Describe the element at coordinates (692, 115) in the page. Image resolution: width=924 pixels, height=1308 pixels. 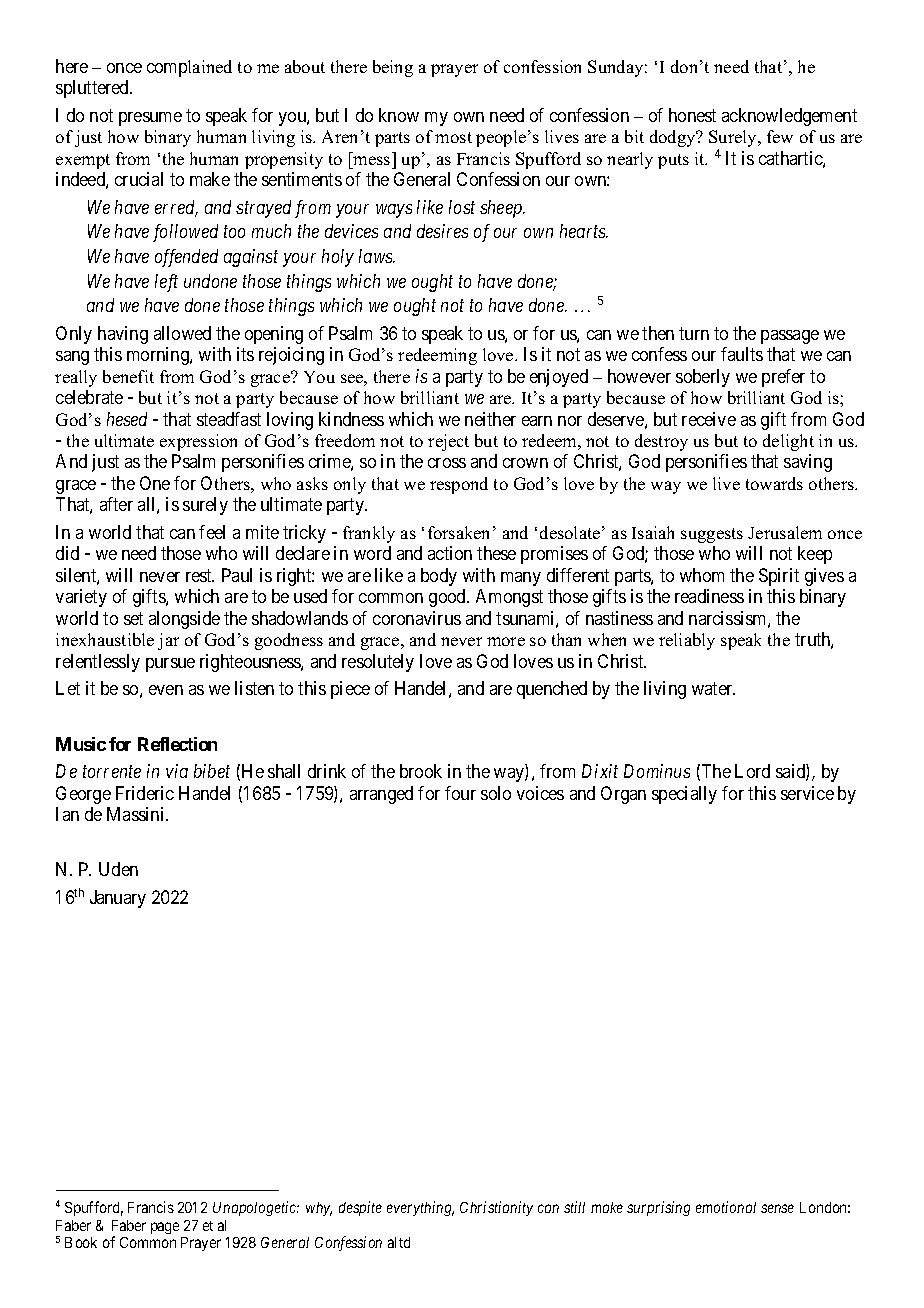
I see `honest` at that location.
